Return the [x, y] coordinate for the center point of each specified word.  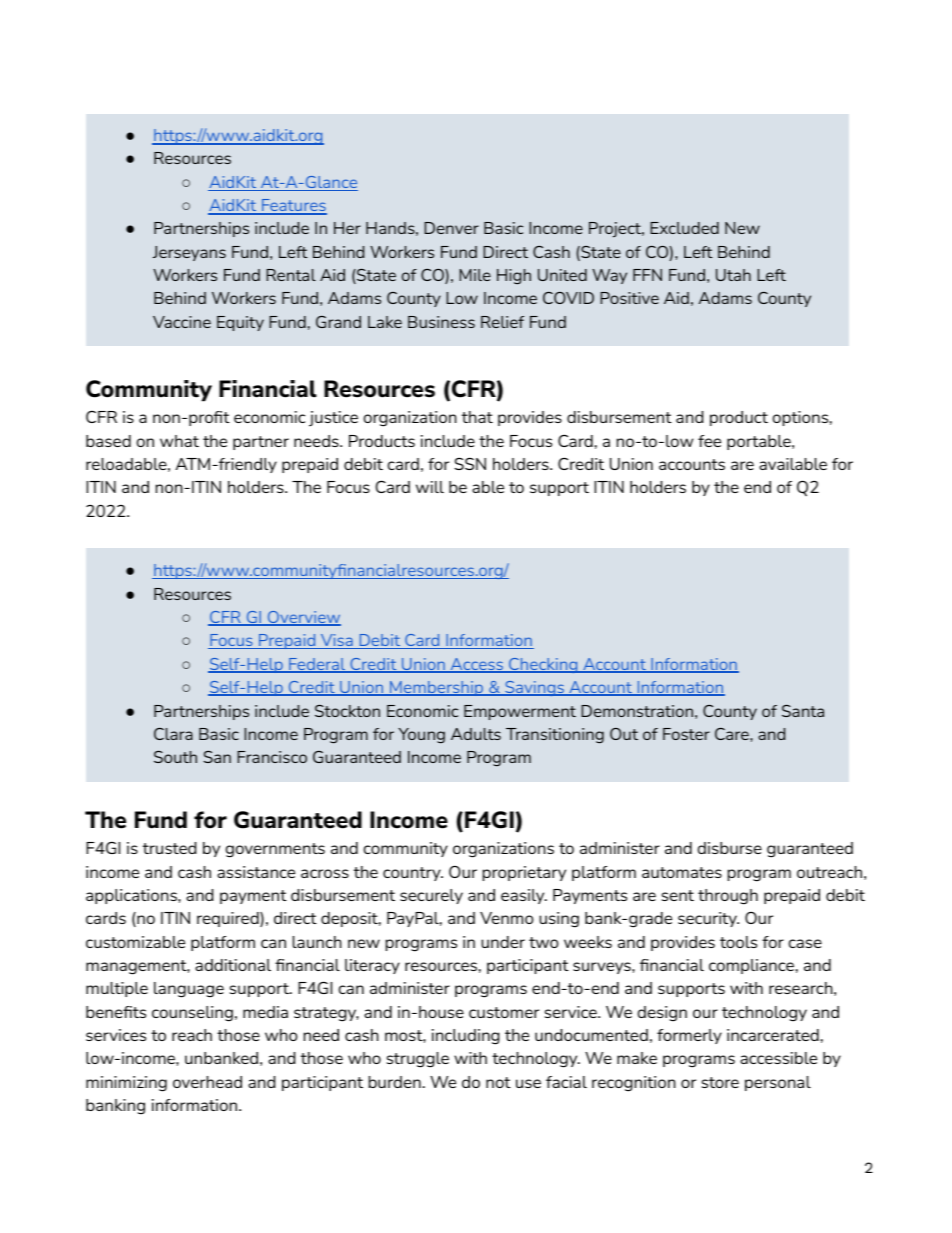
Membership [437, 688]
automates [682, 872]
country [413, 874]
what [179, 441]
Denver [451, 228]
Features [293, 206]
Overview [303, 618]
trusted [169, 848]
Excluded [684, 228]
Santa [803, 711]
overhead [207, 1082]
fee [709, 441]
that [477, 417]
